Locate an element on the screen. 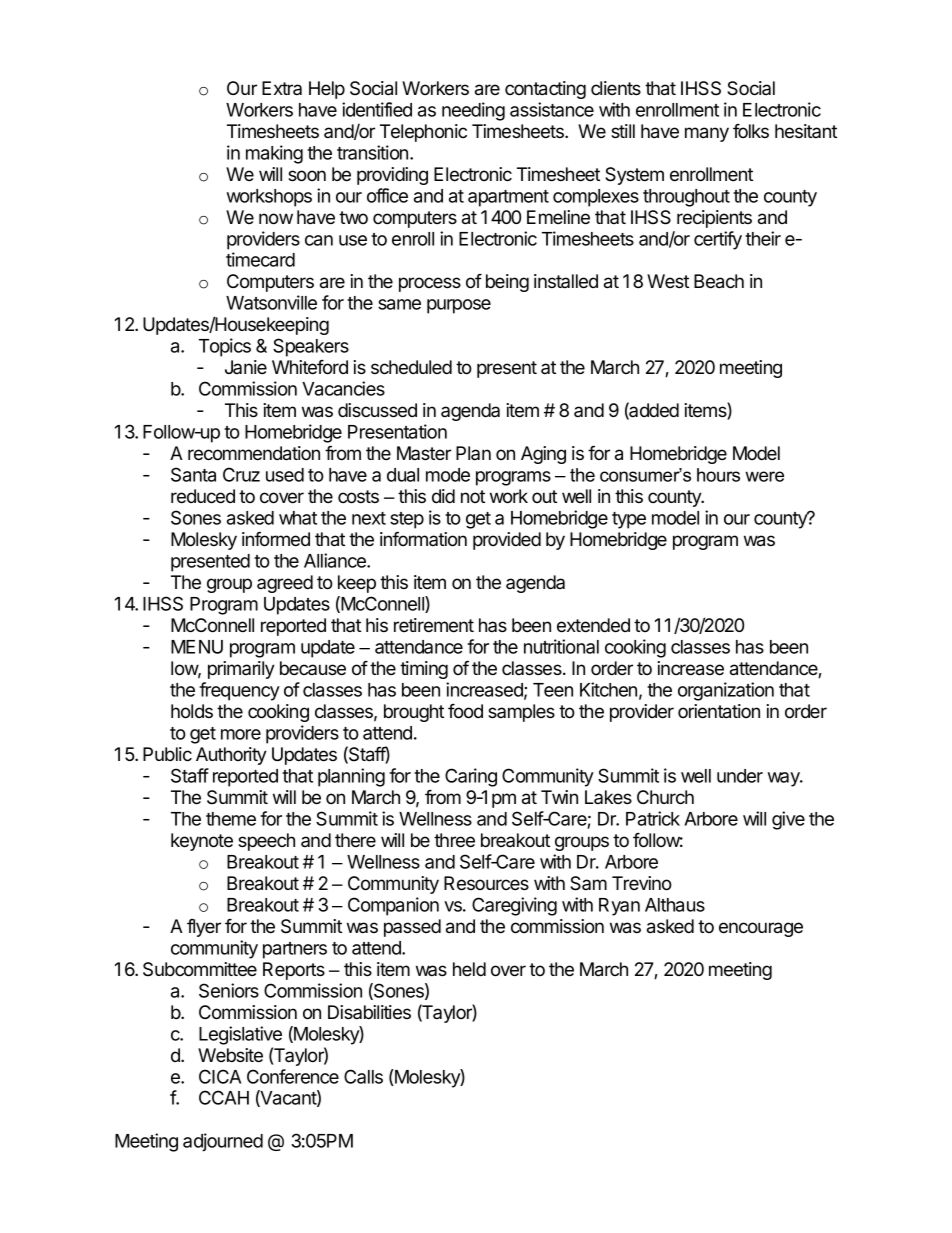 This screenshot has width=952, height=1233. agreed is located at coordinates (285, 584).
